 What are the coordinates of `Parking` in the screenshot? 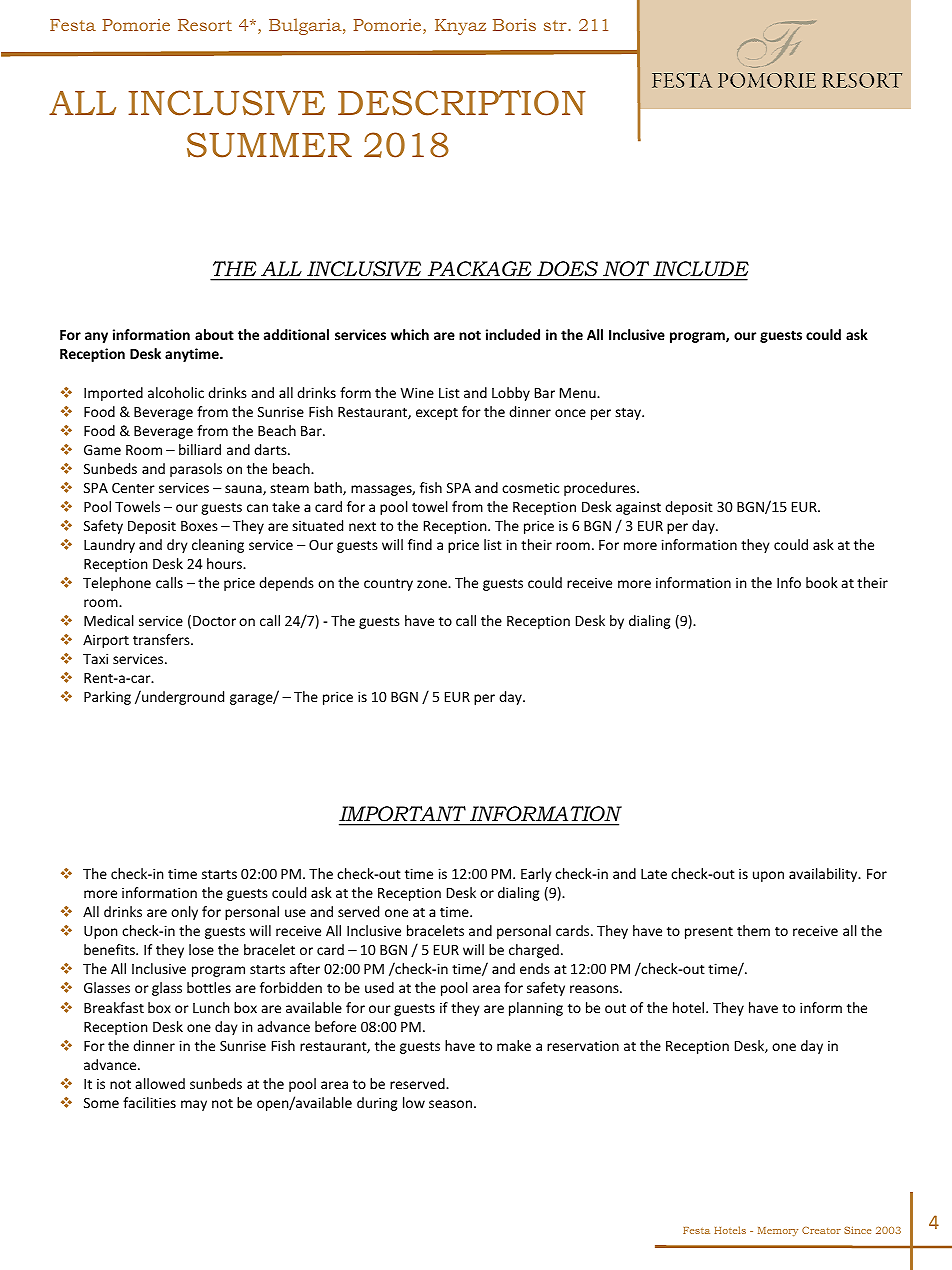 It's located at (107, 698).
